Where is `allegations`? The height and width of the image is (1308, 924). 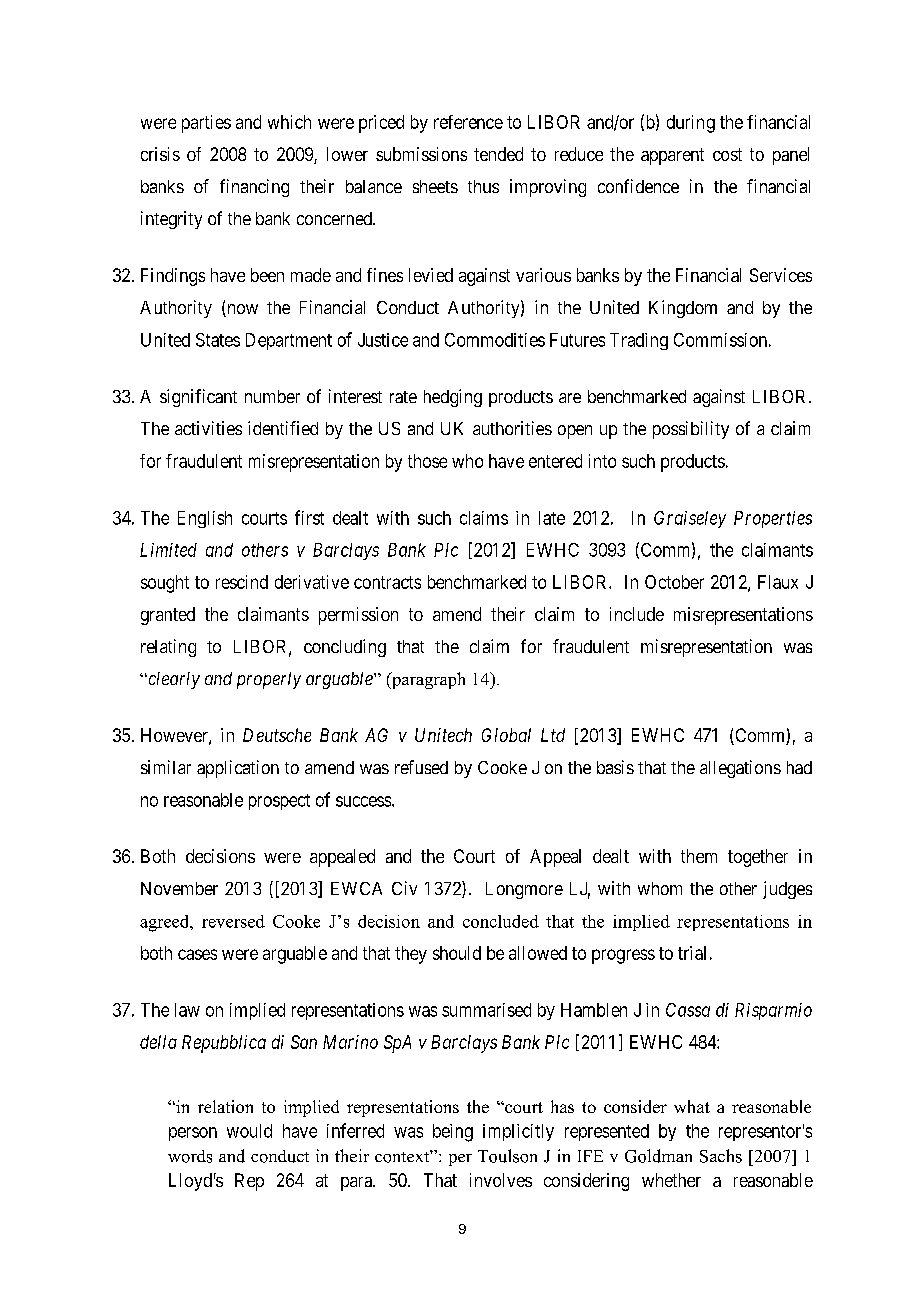
allegations is located at coordinates (740, 769).
